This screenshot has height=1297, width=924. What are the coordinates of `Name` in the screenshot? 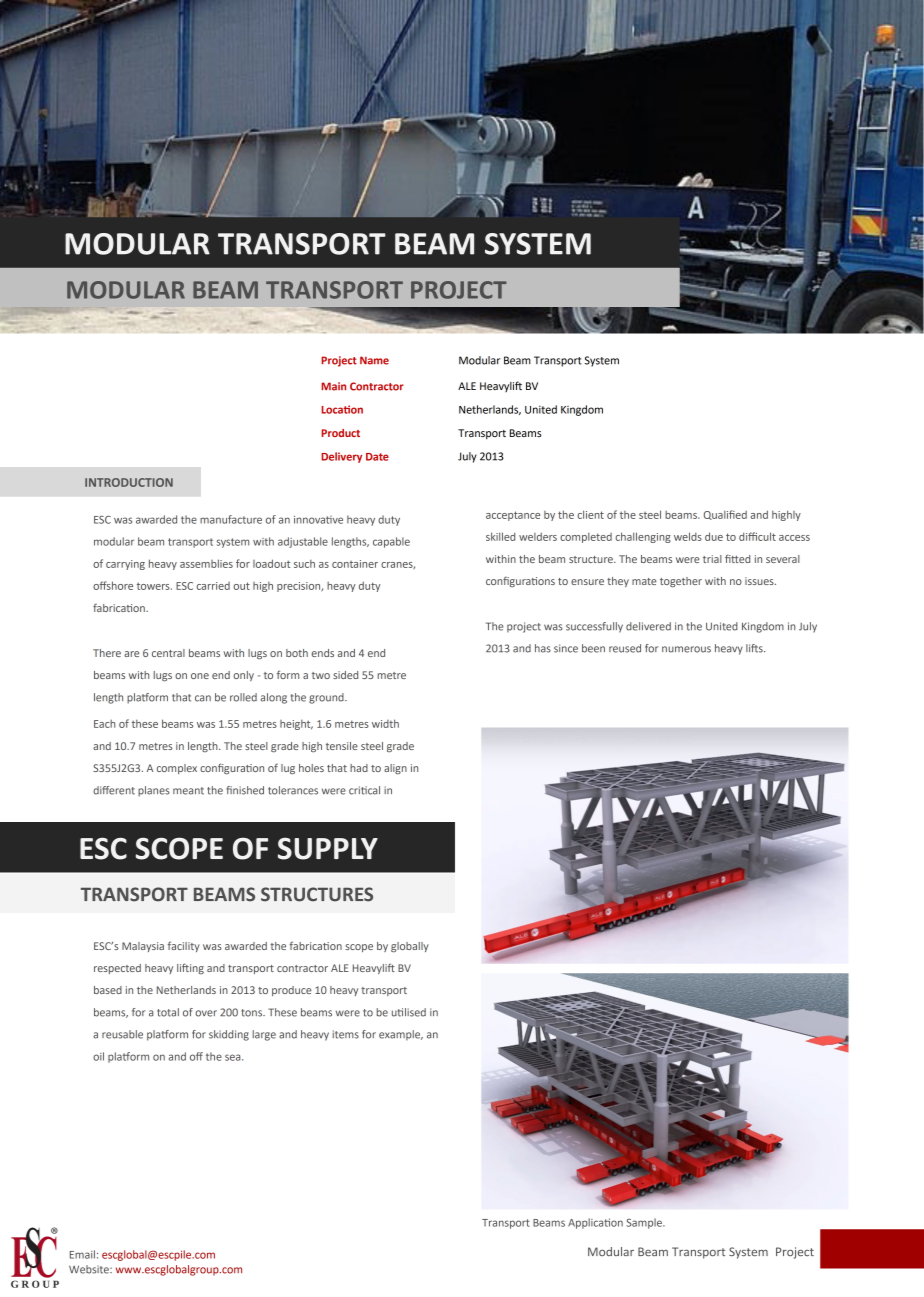 It's located at (374, 360).
